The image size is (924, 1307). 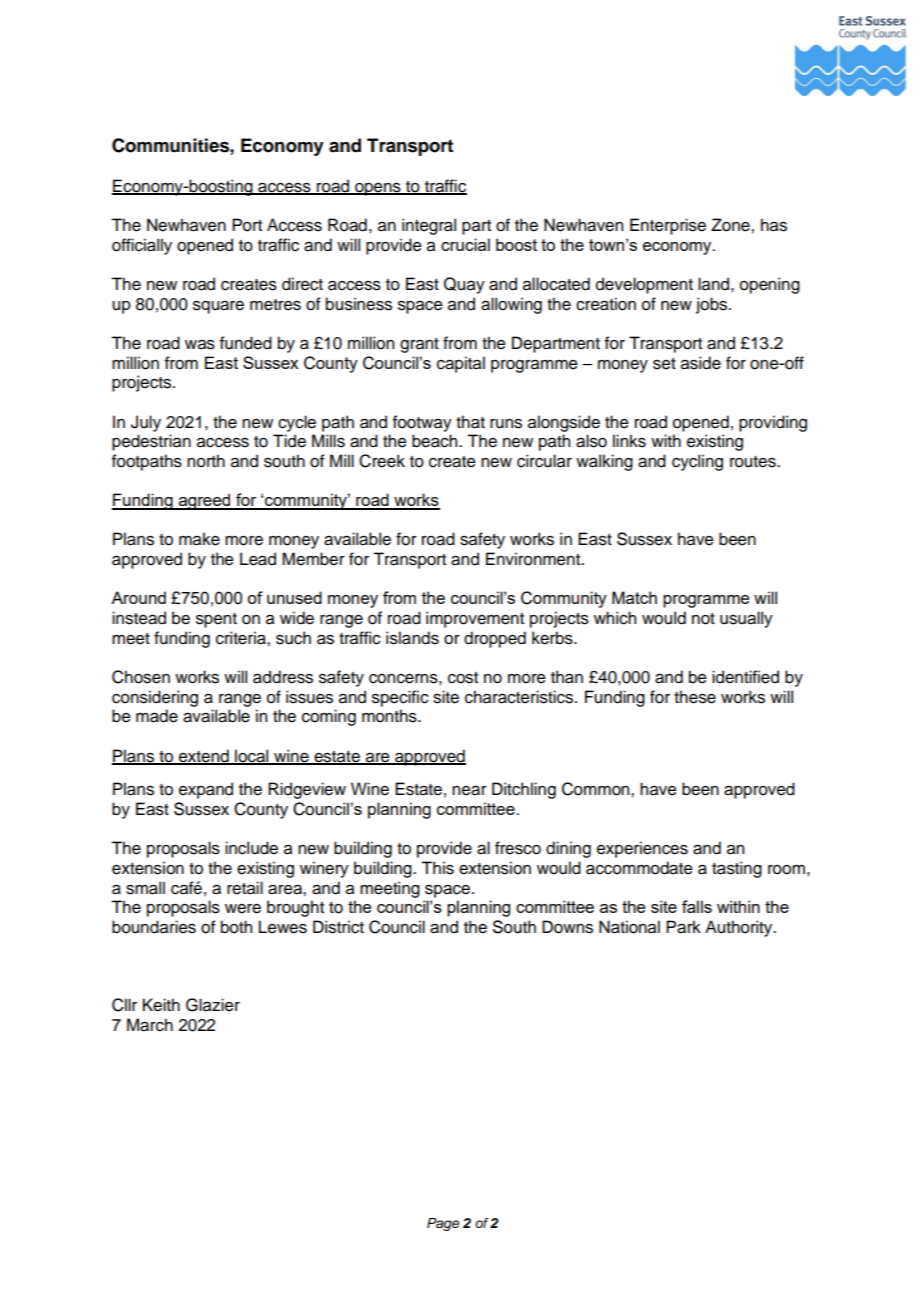 I want to click on Authority, so click(x=740, y=928).
